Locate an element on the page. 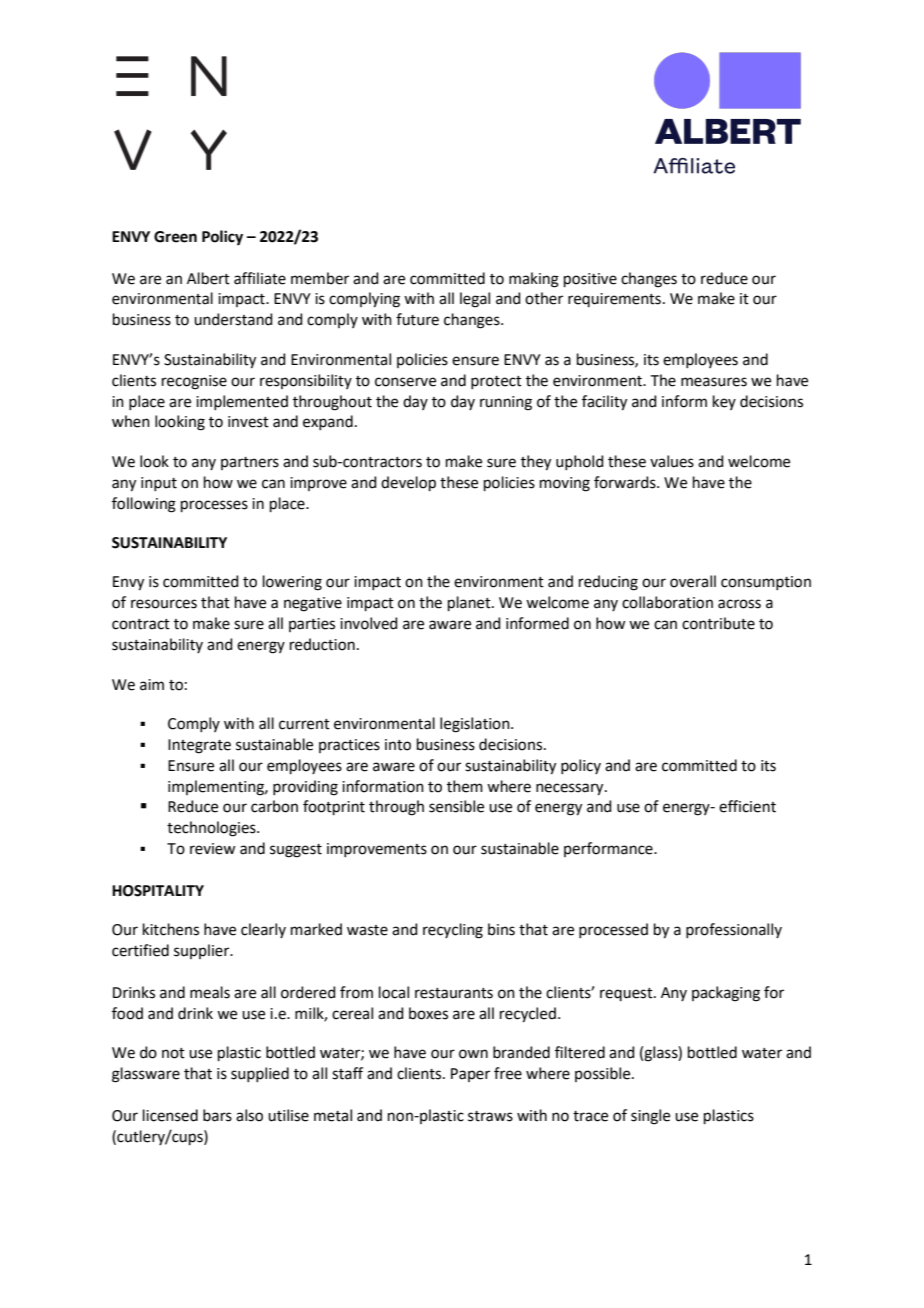 The image size is (924, 1308). legal is located at coordinates (475, 300).
